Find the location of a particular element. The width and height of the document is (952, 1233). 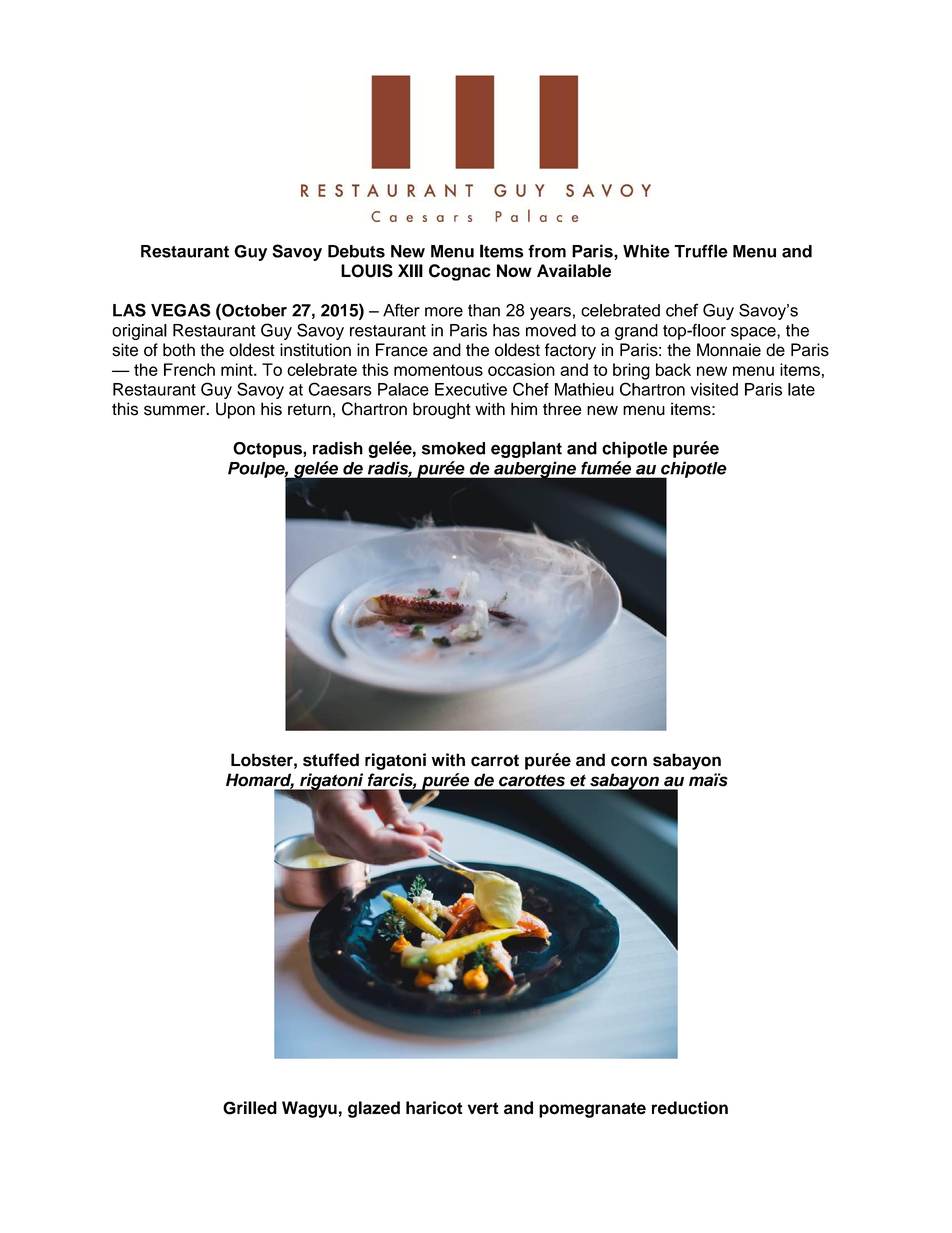

Cognac is located at coordinates (460, 272).
